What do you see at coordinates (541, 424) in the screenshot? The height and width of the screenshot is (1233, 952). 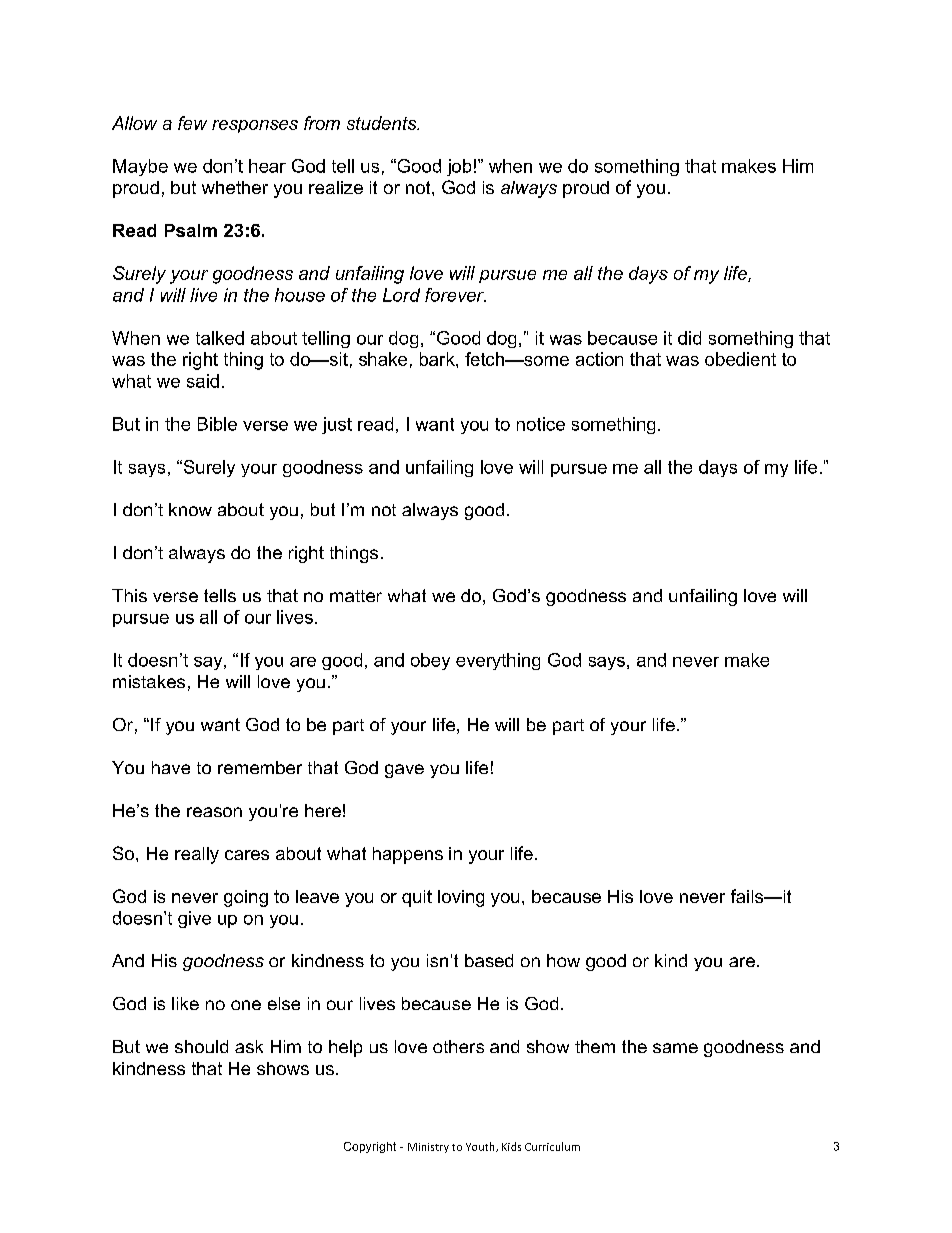 I see `notice` at bounding box center [541, 424].
